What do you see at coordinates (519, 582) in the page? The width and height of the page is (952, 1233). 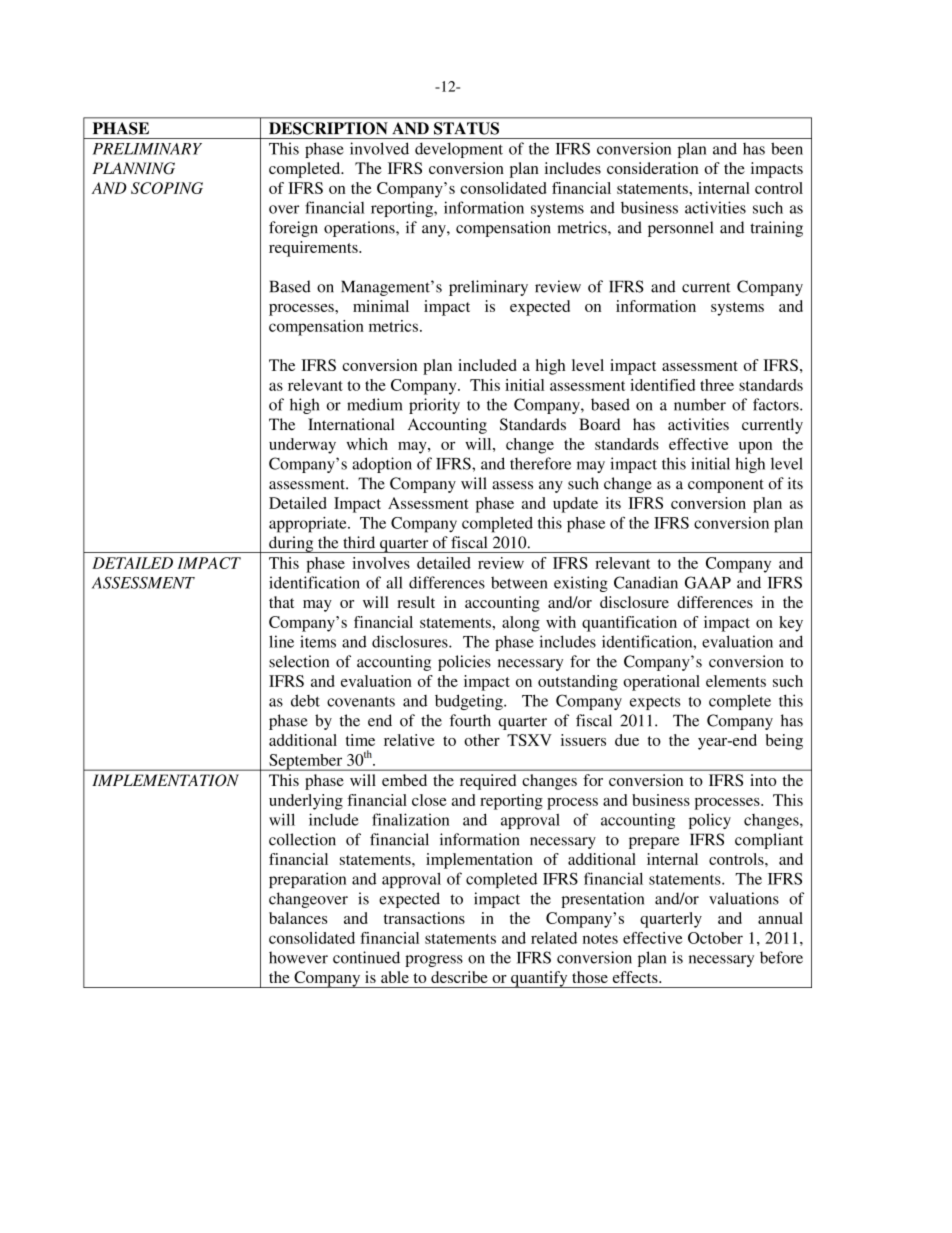 I see `between` at bounding box center [519, 582].
